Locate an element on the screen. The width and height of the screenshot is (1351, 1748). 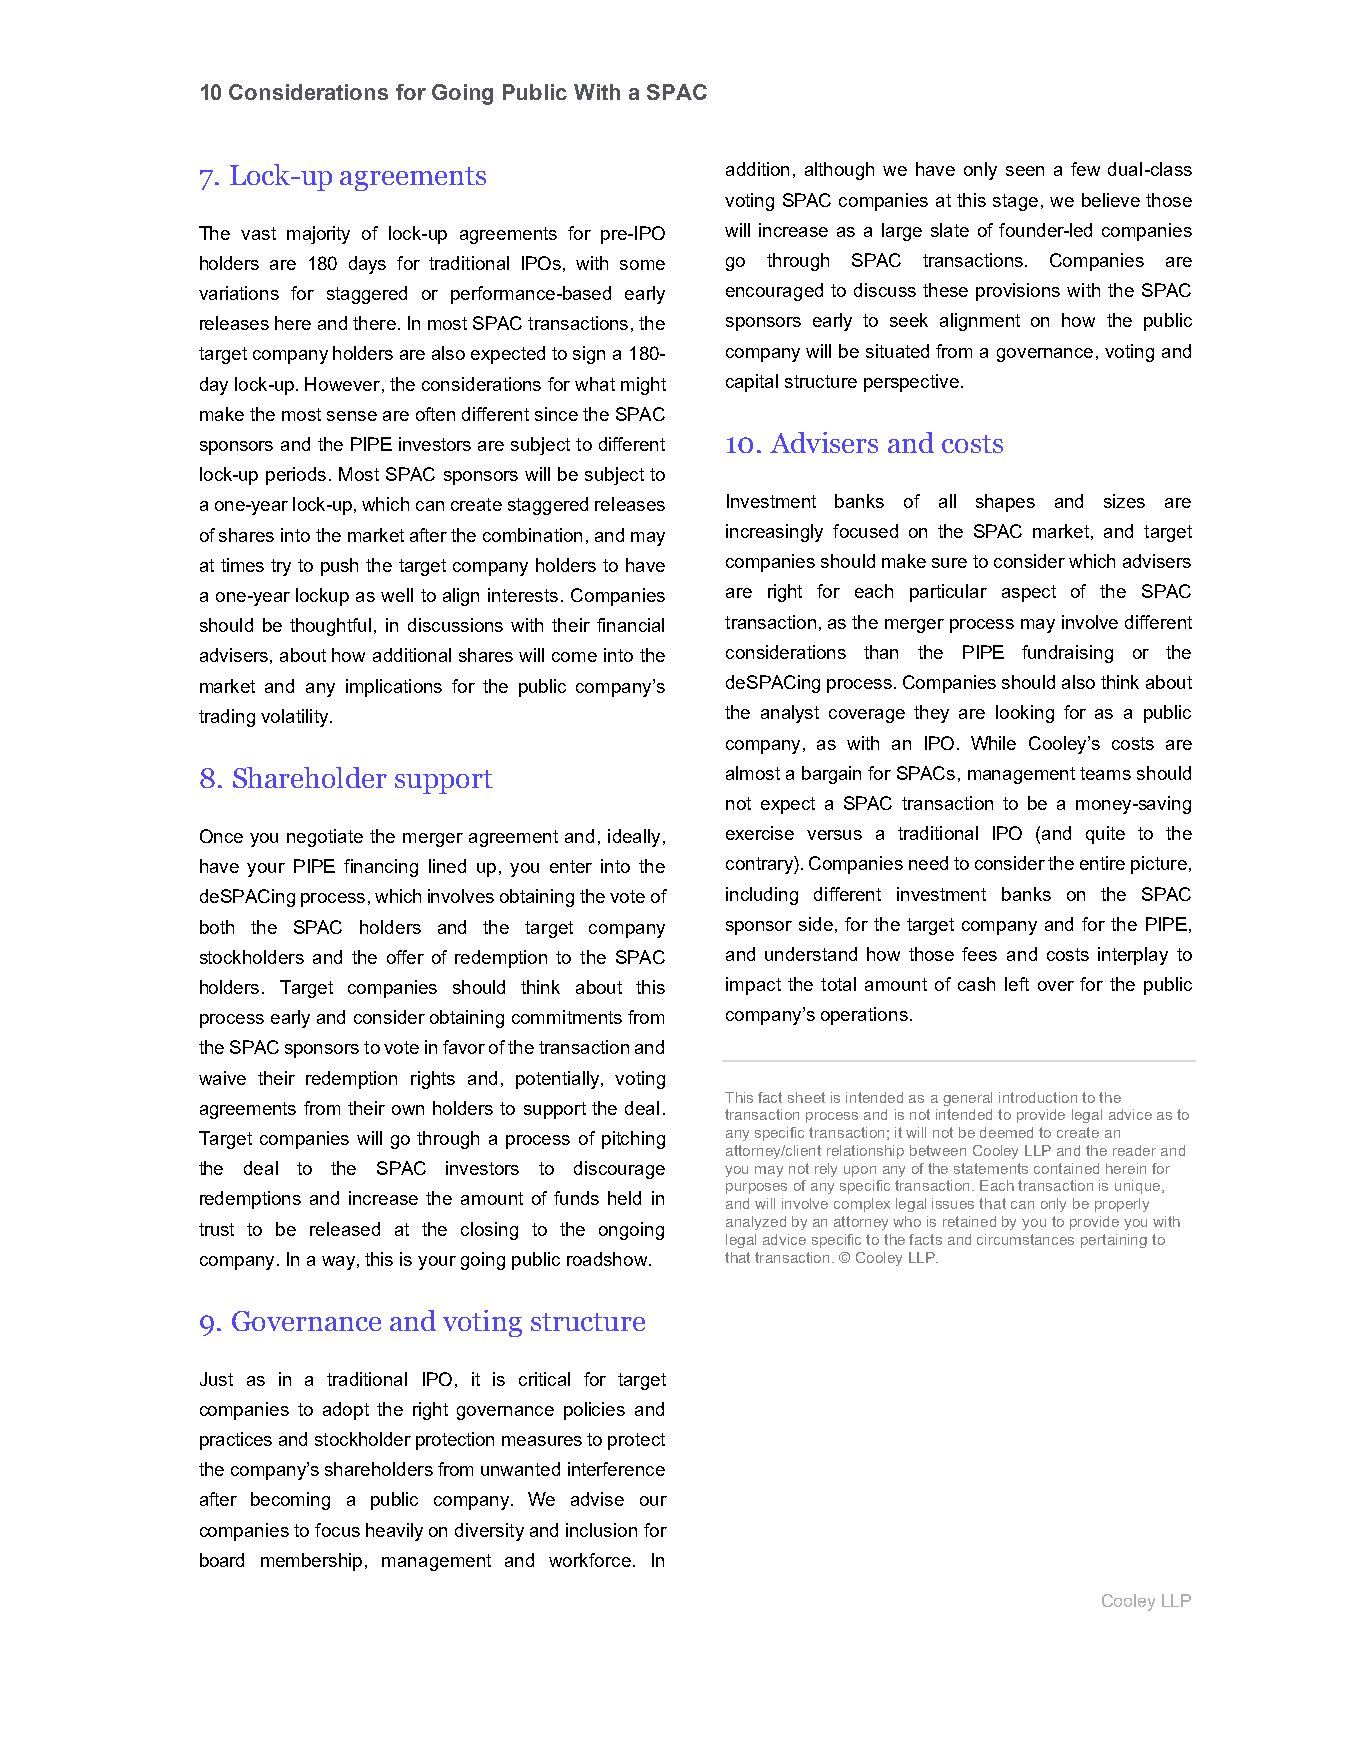
own is located at coordinates (408, 1110).
